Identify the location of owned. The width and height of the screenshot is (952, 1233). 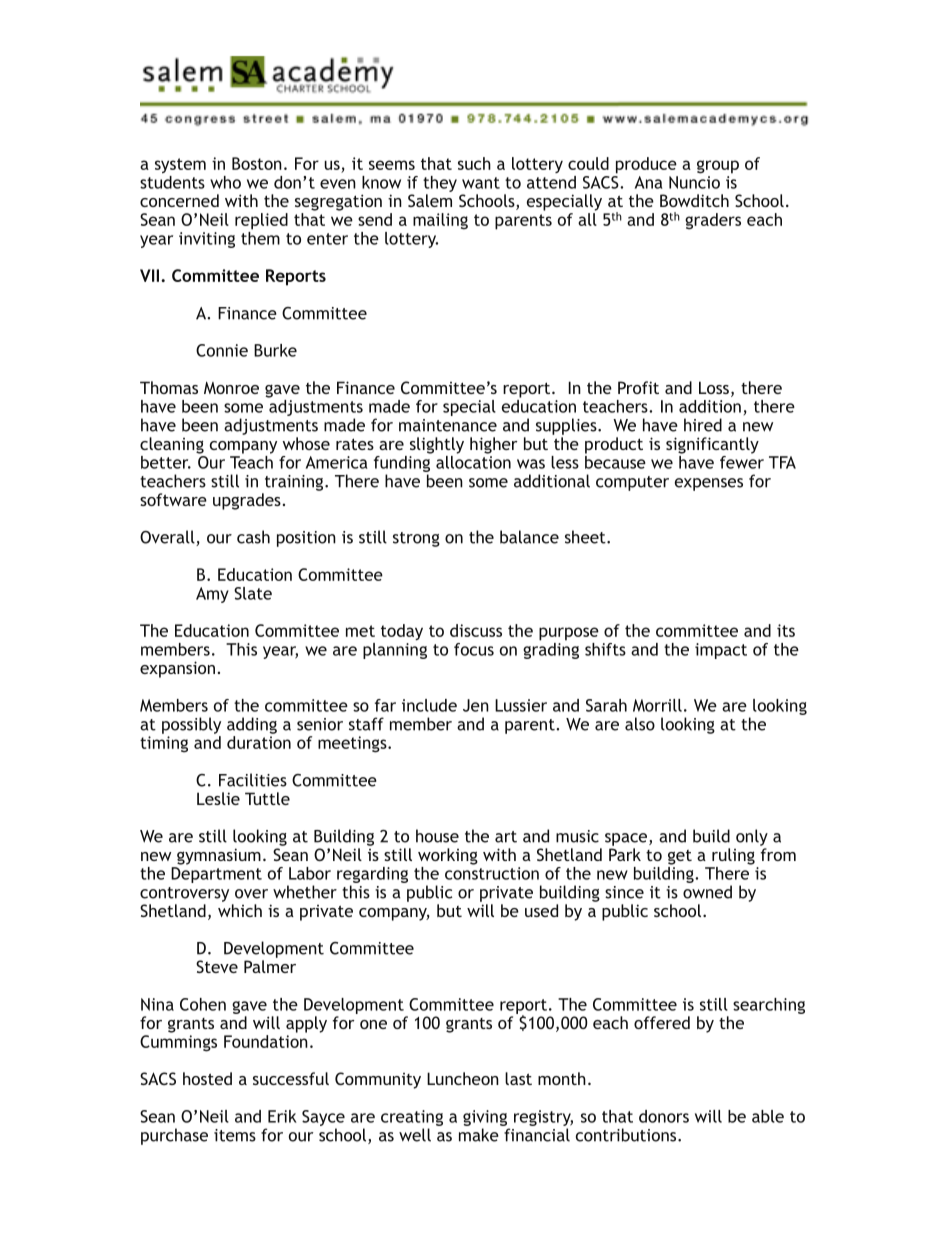
(707, 892).
